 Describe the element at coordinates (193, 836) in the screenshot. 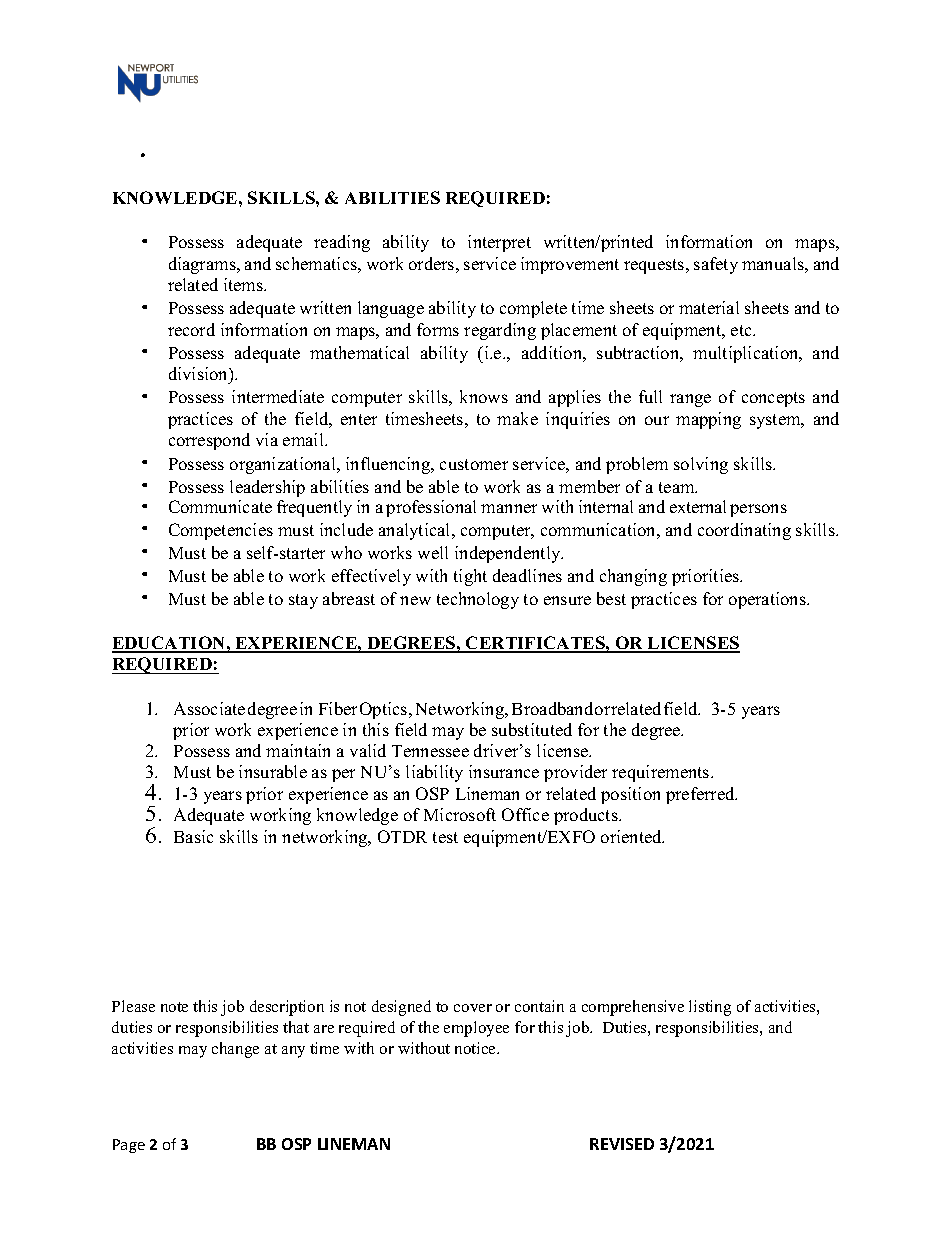

I see `Basic` at that location.
